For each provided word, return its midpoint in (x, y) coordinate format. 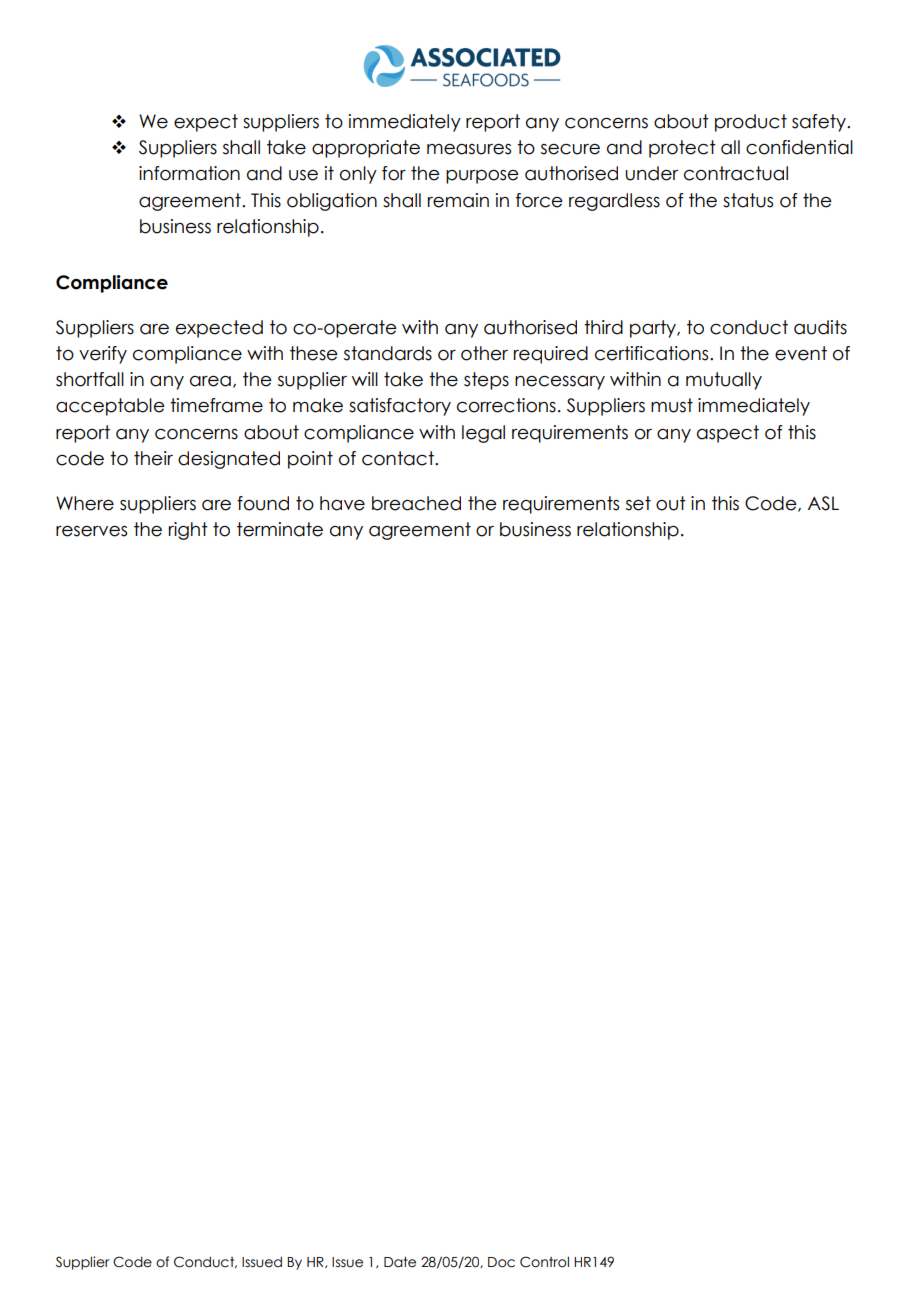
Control (544, 1262)
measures (469, 149)
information (189, 173)
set (638, 503)
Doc (501, 1262)
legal (483, 434)
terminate (280, 529)
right (188, 531)
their (153, 458)
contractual (736, 173)
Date (400, 1262)
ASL (823, 503)
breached (416, 503)
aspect (728, 434)
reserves (91, 531)
